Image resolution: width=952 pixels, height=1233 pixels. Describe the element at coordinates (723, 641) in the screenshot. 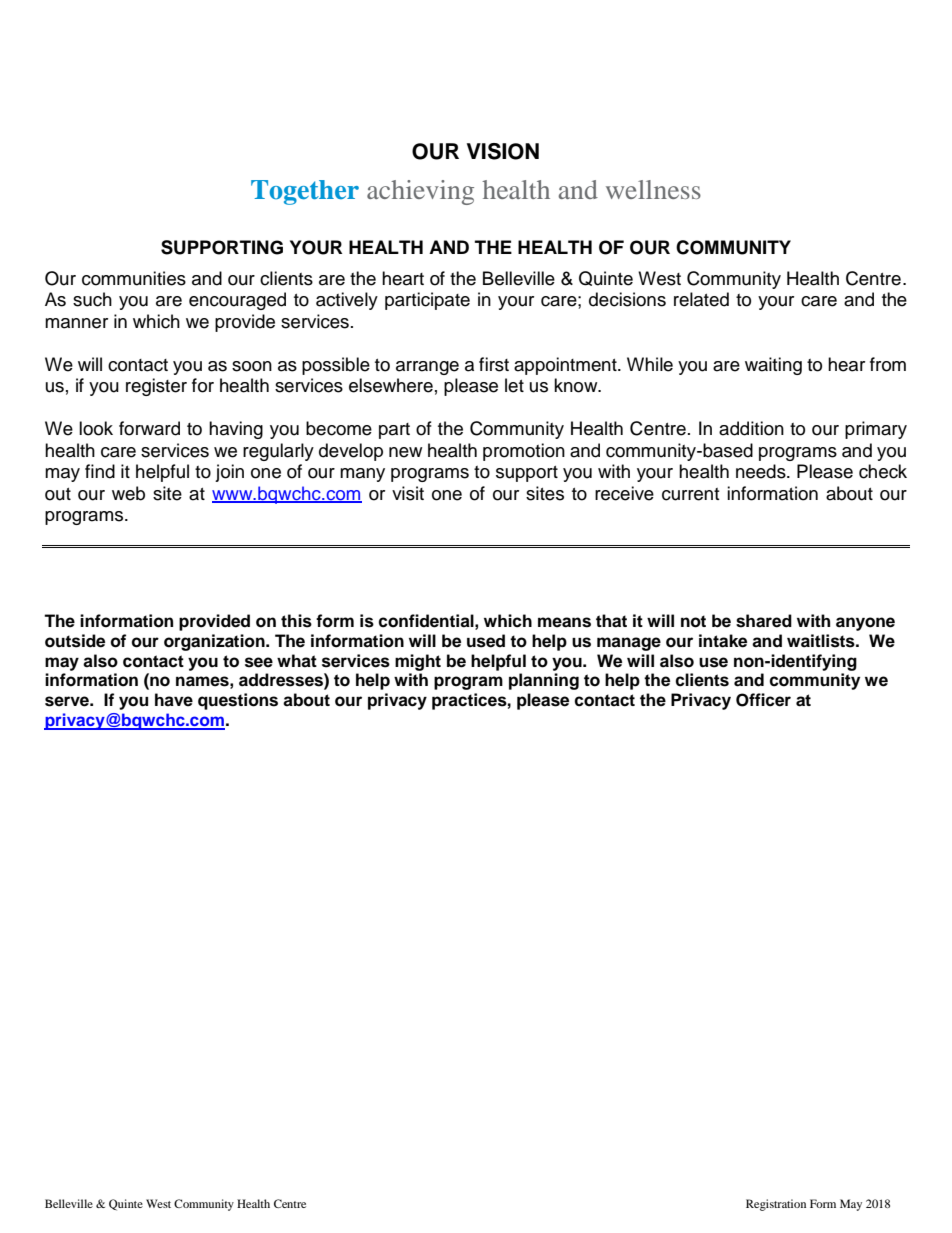

I see `intake` at that location.
